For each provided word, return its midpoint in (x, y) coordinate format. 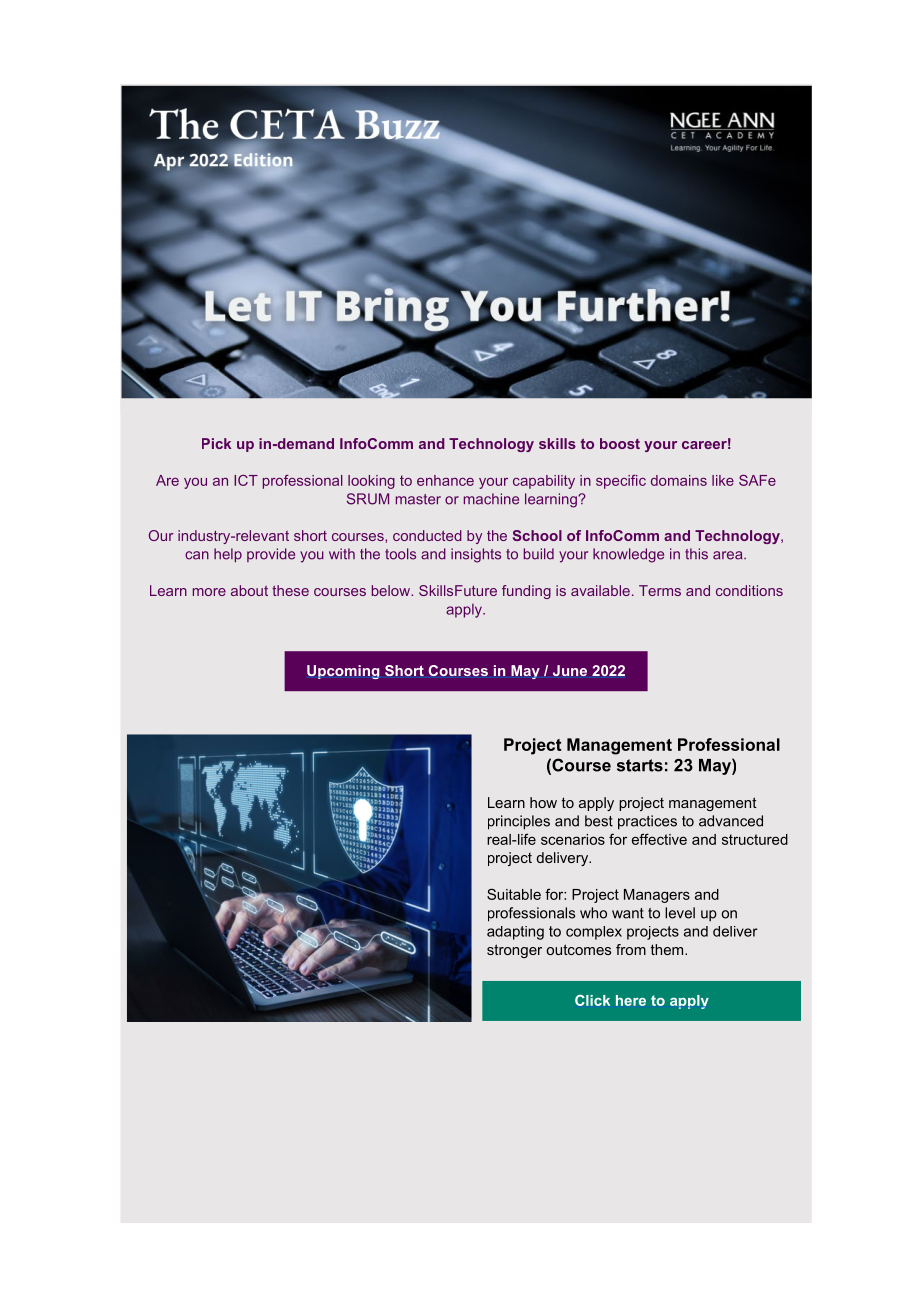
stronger (514, 951)
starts (640, 765)
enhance (445, 480)
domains (679, 480)
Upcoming (343, 672)
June (570, 670)
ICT (246, 480)
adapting (515, 933)
